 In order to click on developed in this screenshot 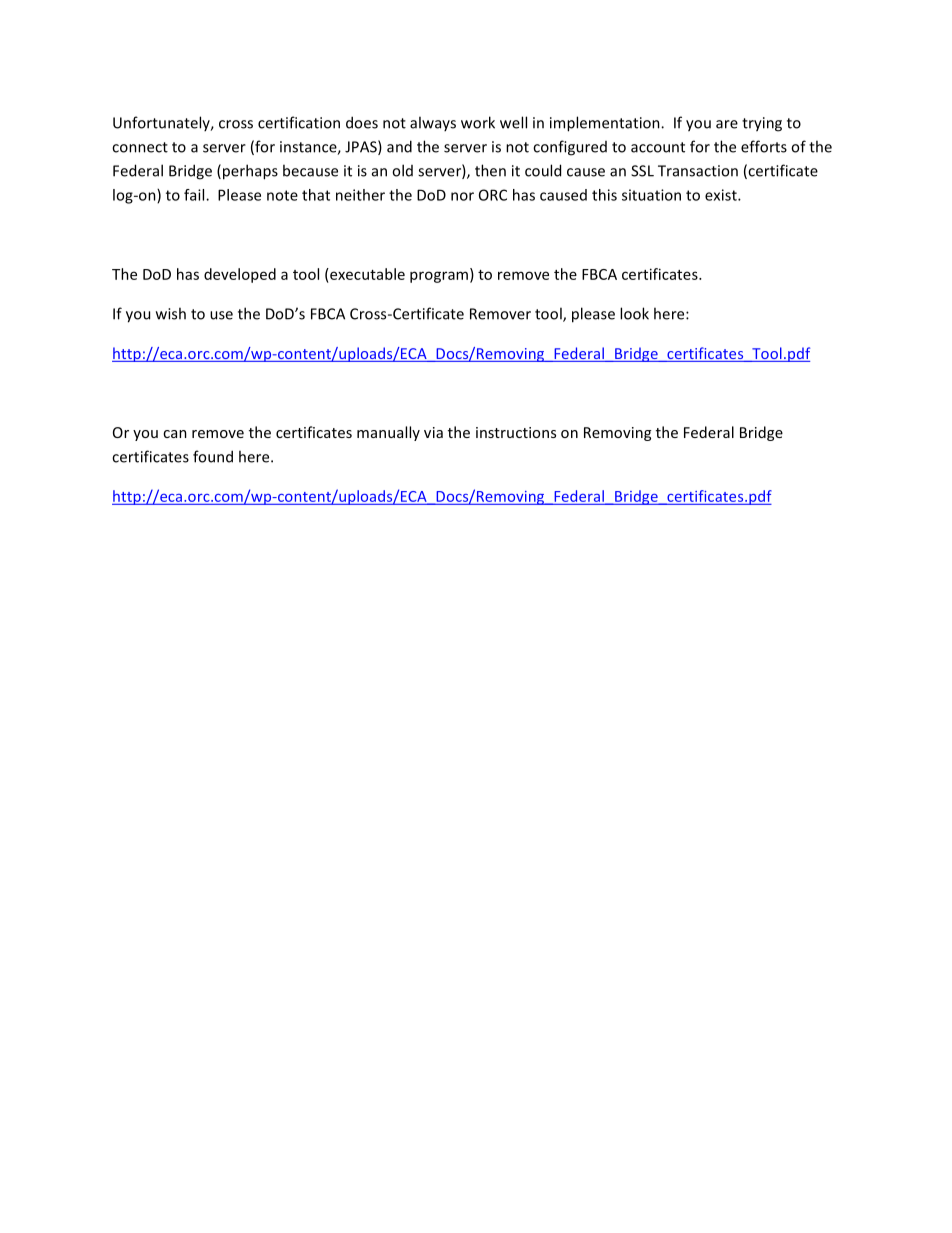, I will do `click(240, 275)`.
